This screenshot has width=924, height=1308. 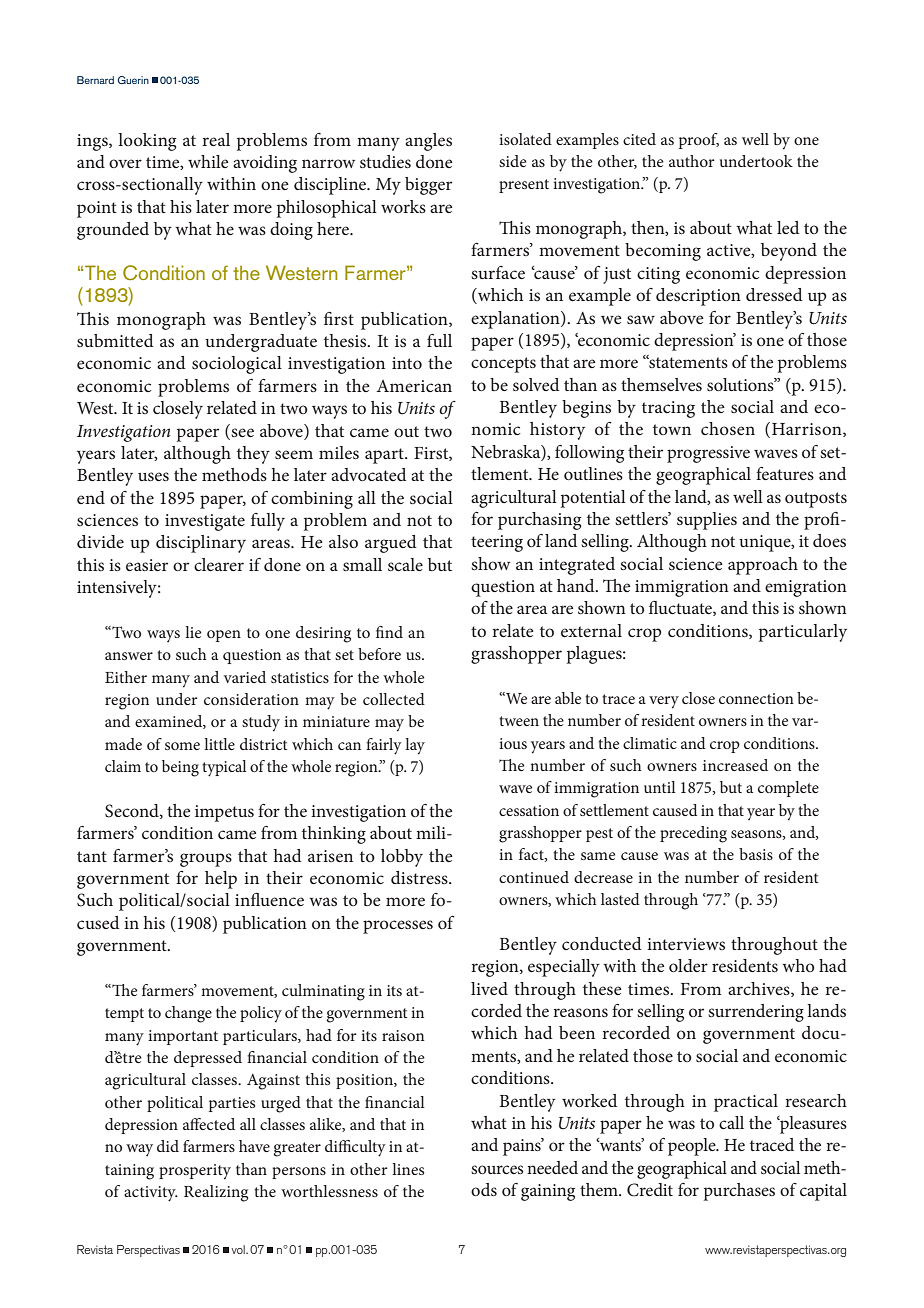 What do you see at coordinates (201, 544) in the screenshot?
I see `disciplinary` at bounding box center [201, 544].
